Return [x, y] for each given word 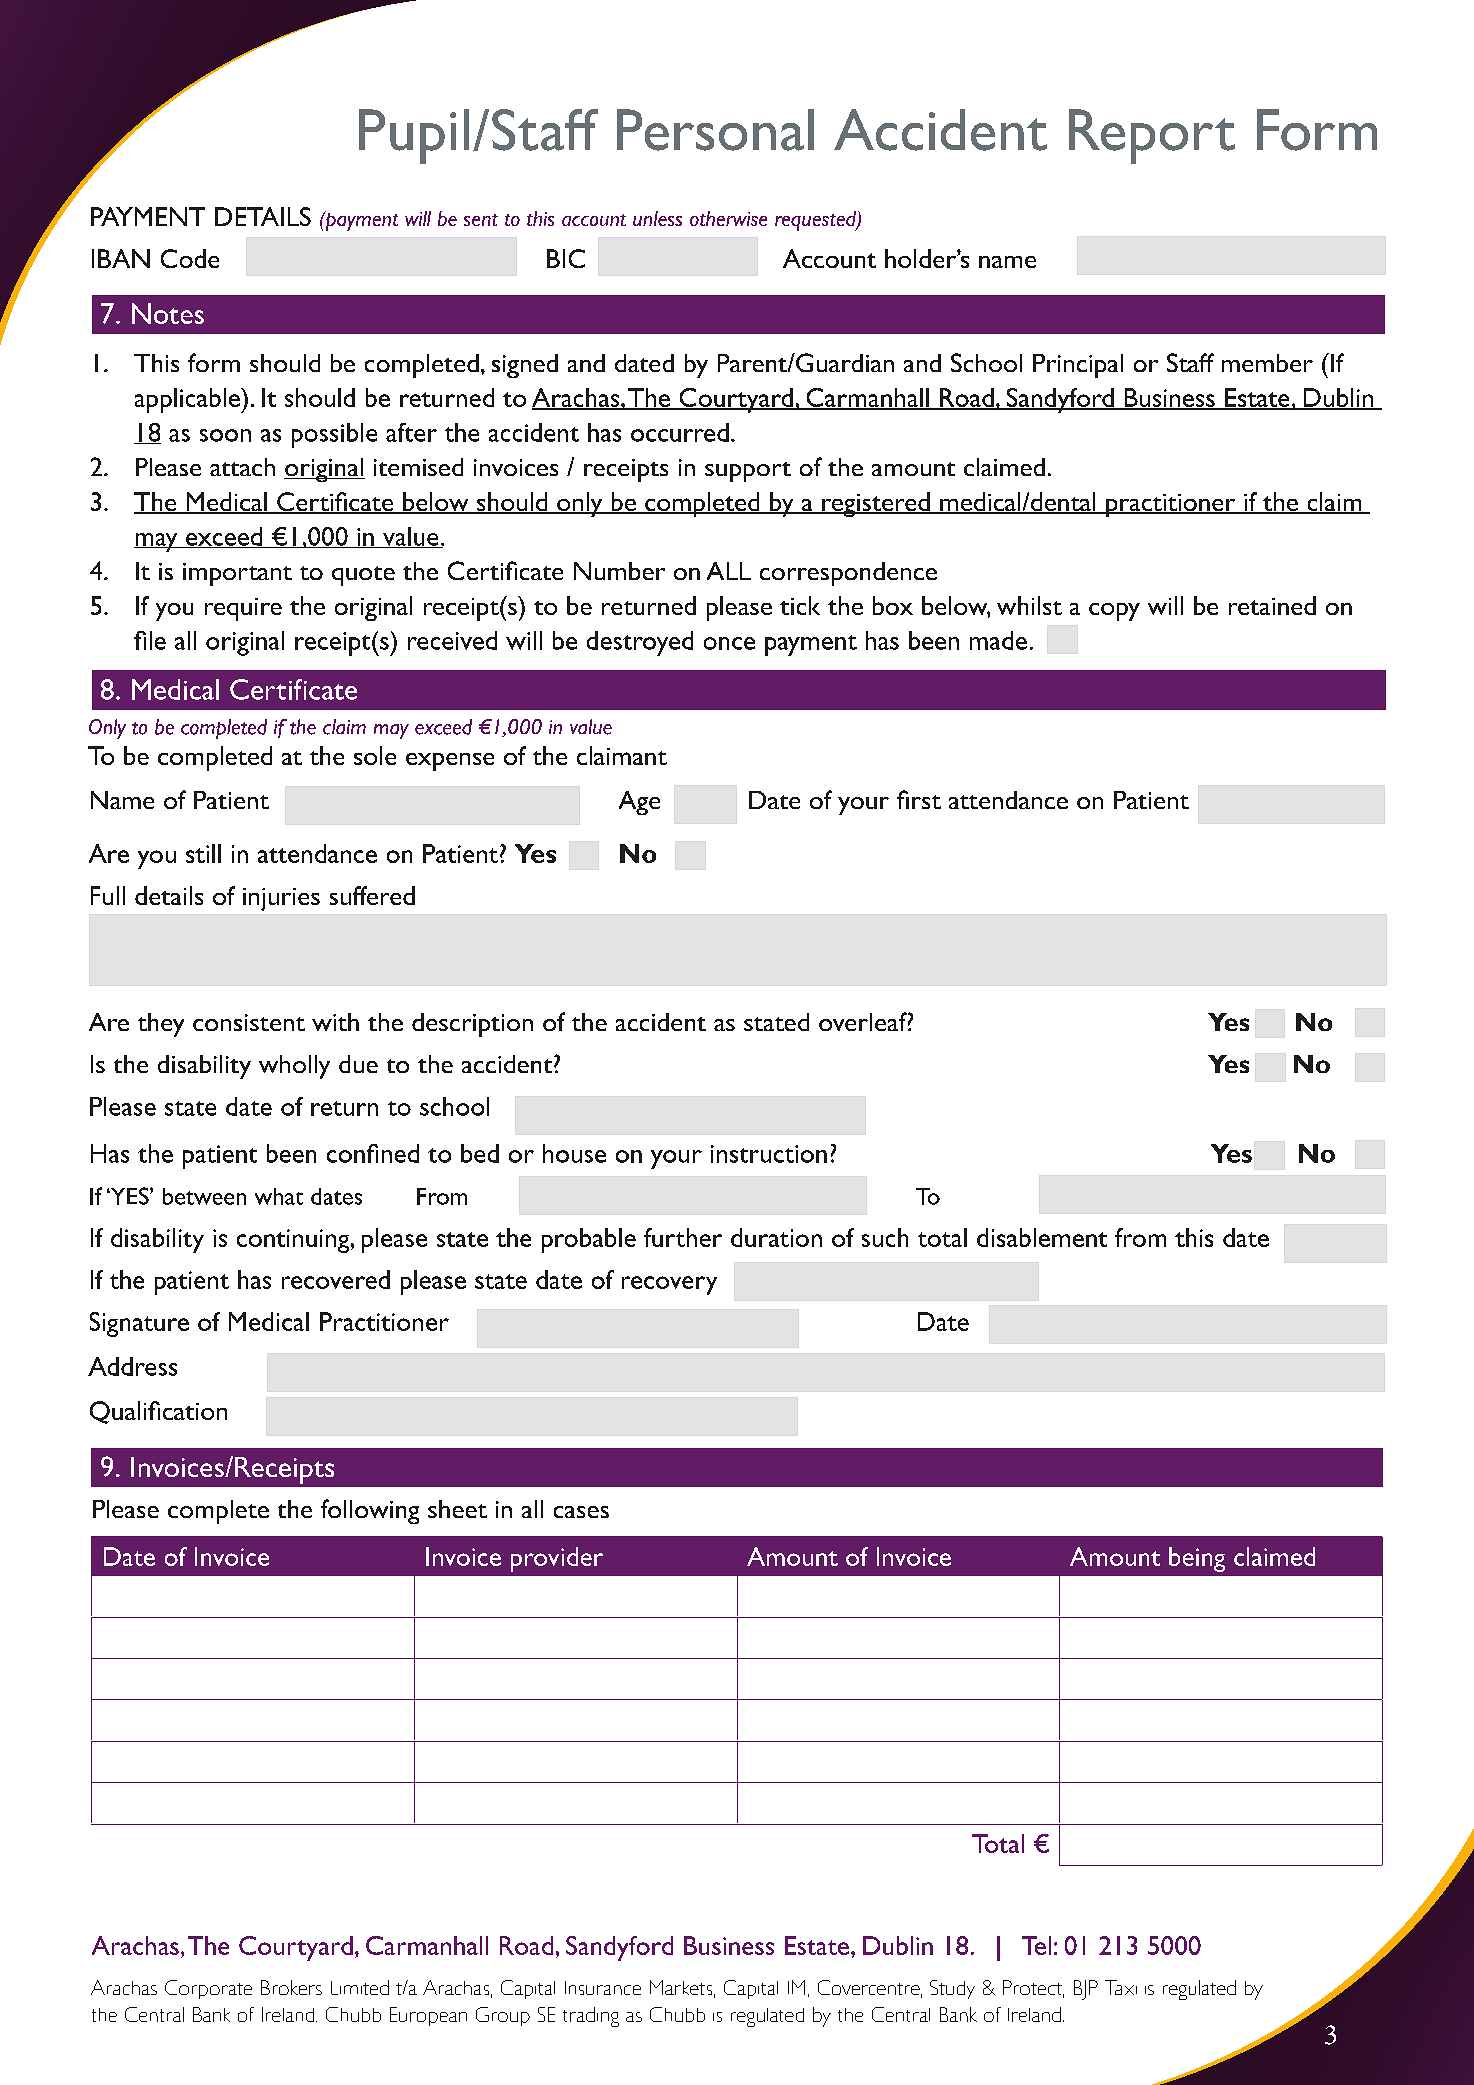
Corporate [208, 1989]
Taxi [1121, 1987]
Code [190, 258]
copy [1114, 612]
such [885, 1237]
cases [581, 1512]
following [370, 1511]
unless [657, 218]
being [1197, 1559]
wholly [294, 1067]
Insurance [603, 1988]
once [729, 643]
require [243, 609]
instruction [769, 1154]
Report [1152, 136]
